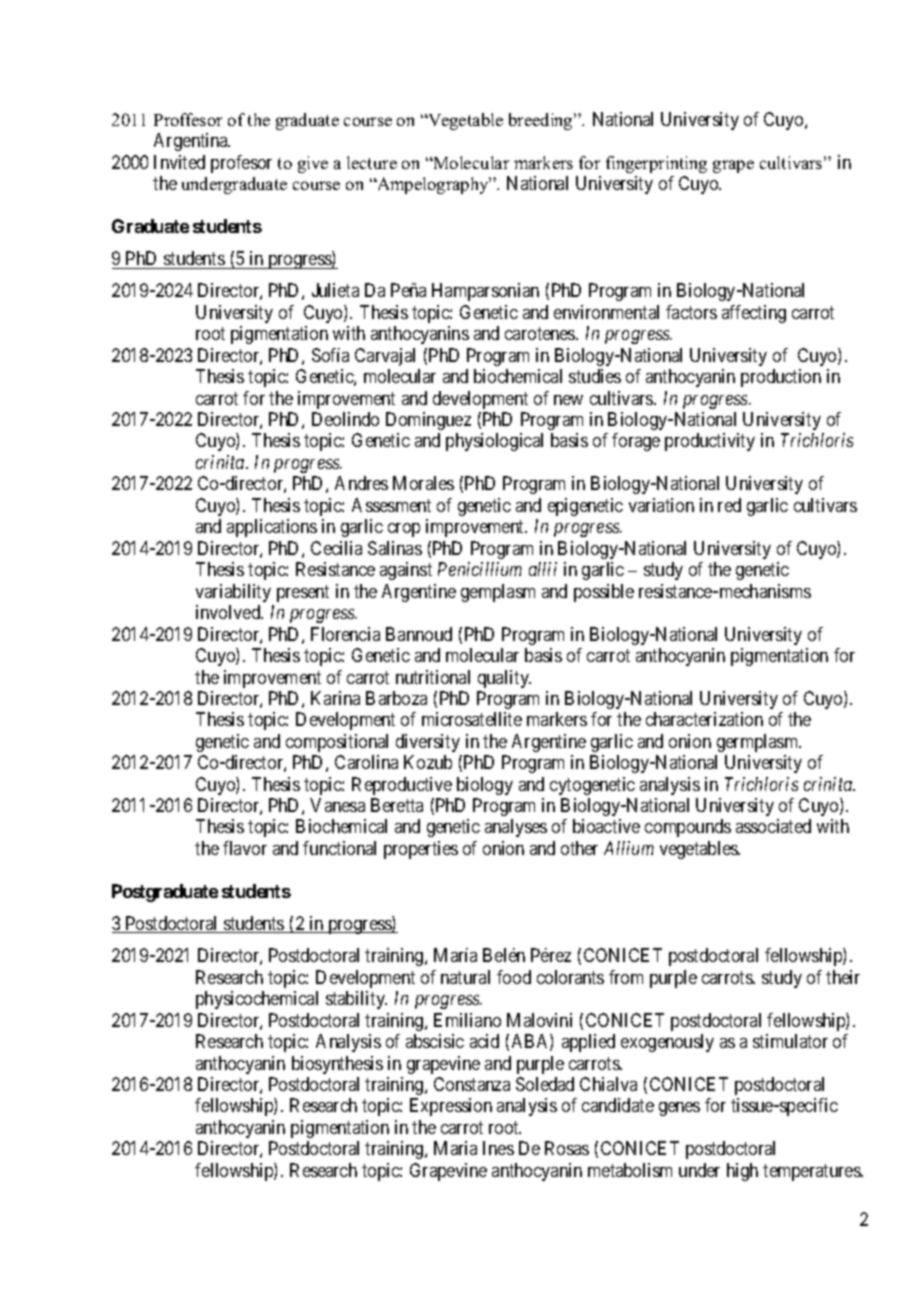 The width and height of the screenshot is (924, 1308). I want to click on profesor, so click(241, 164).
